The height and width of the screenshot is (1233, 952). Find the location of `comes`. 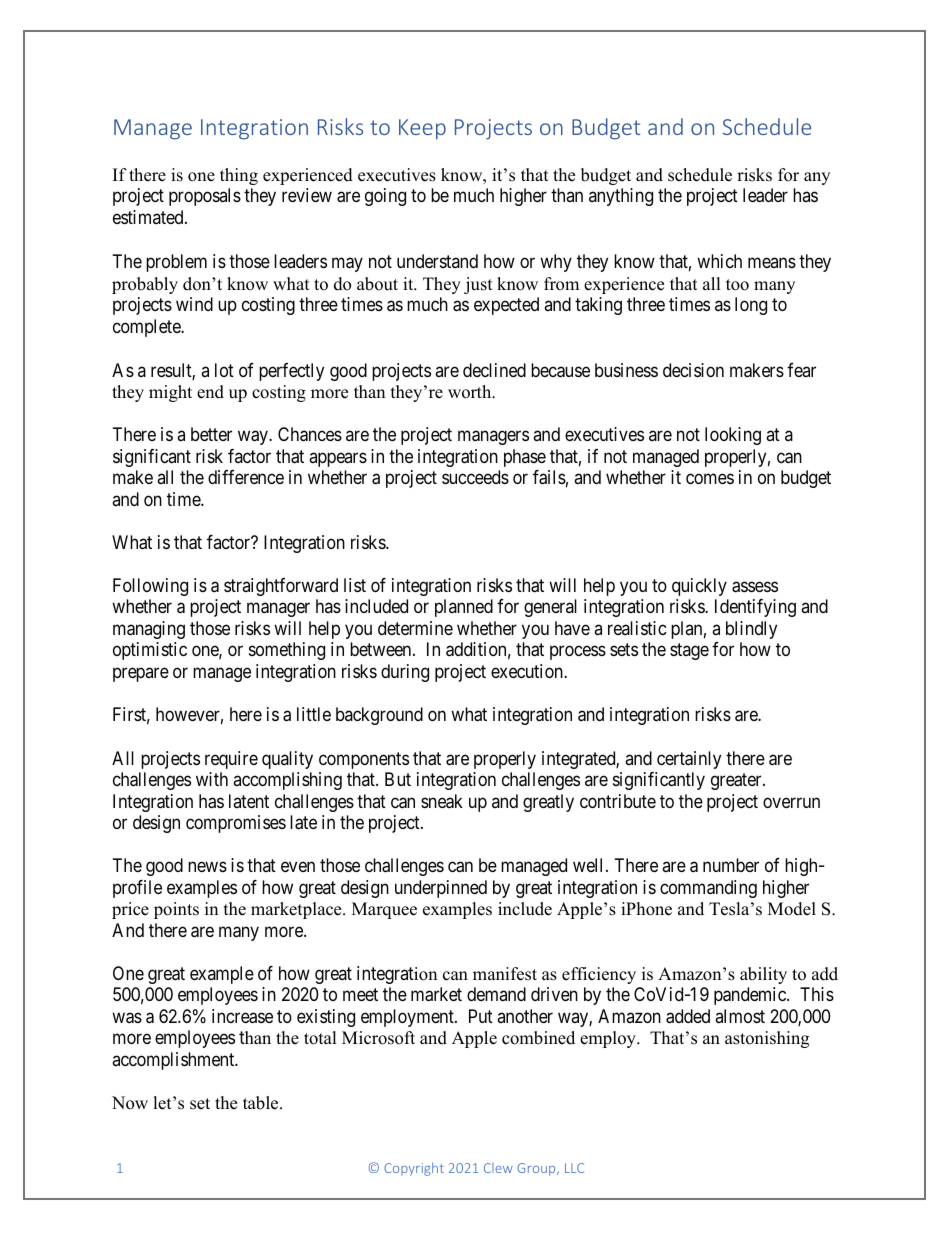

comes is located at coordinates (710, 479).
